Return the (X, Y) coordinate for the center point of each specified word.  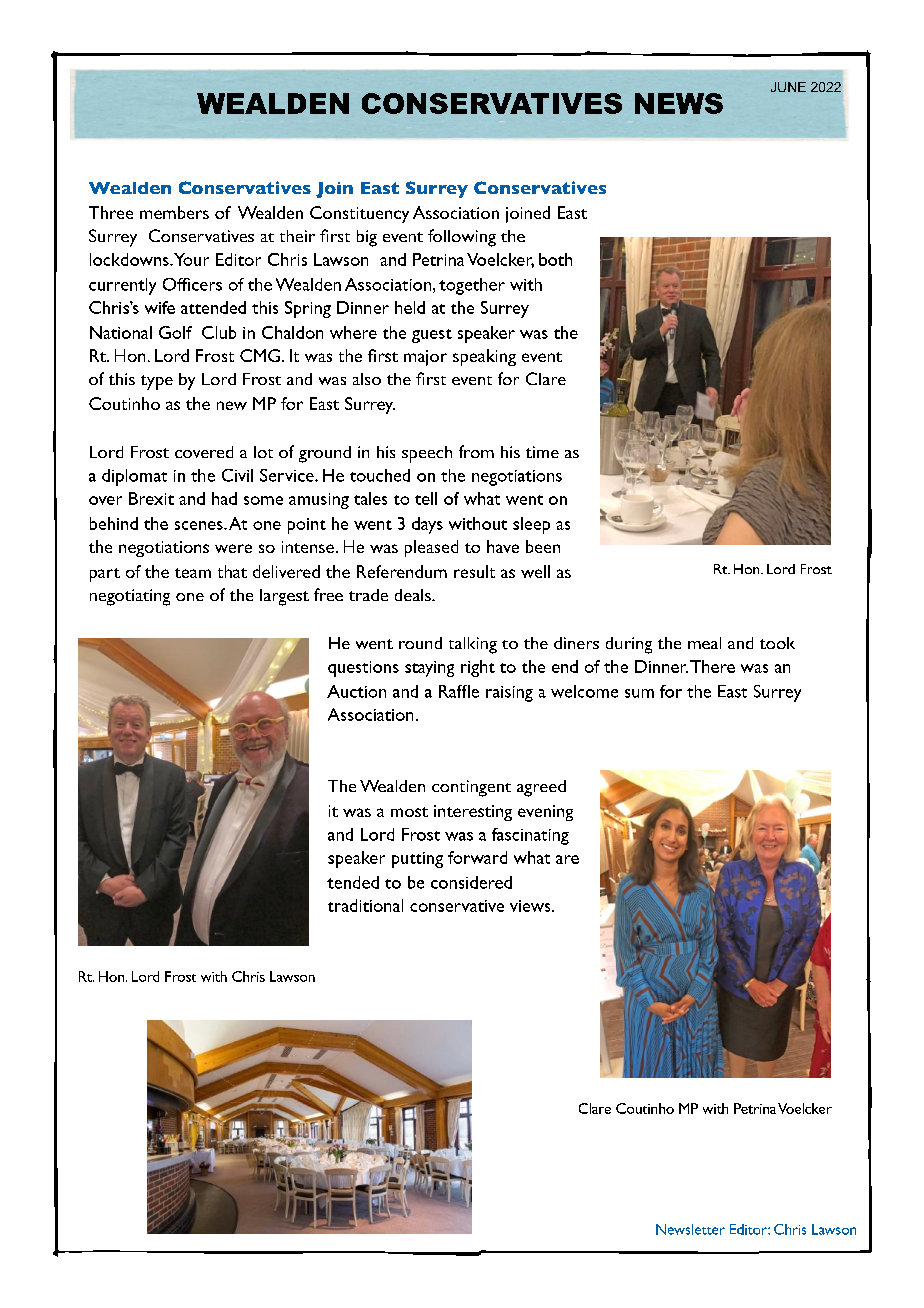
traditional (365, 905)
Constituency (359, 214)
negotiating (130, 597)
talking (473, 645)
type (157, 382)
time (542, 452)
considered (471, 882)
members (174, 212)
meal (704, 643)
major (425, 358)
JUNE (788, 87)
